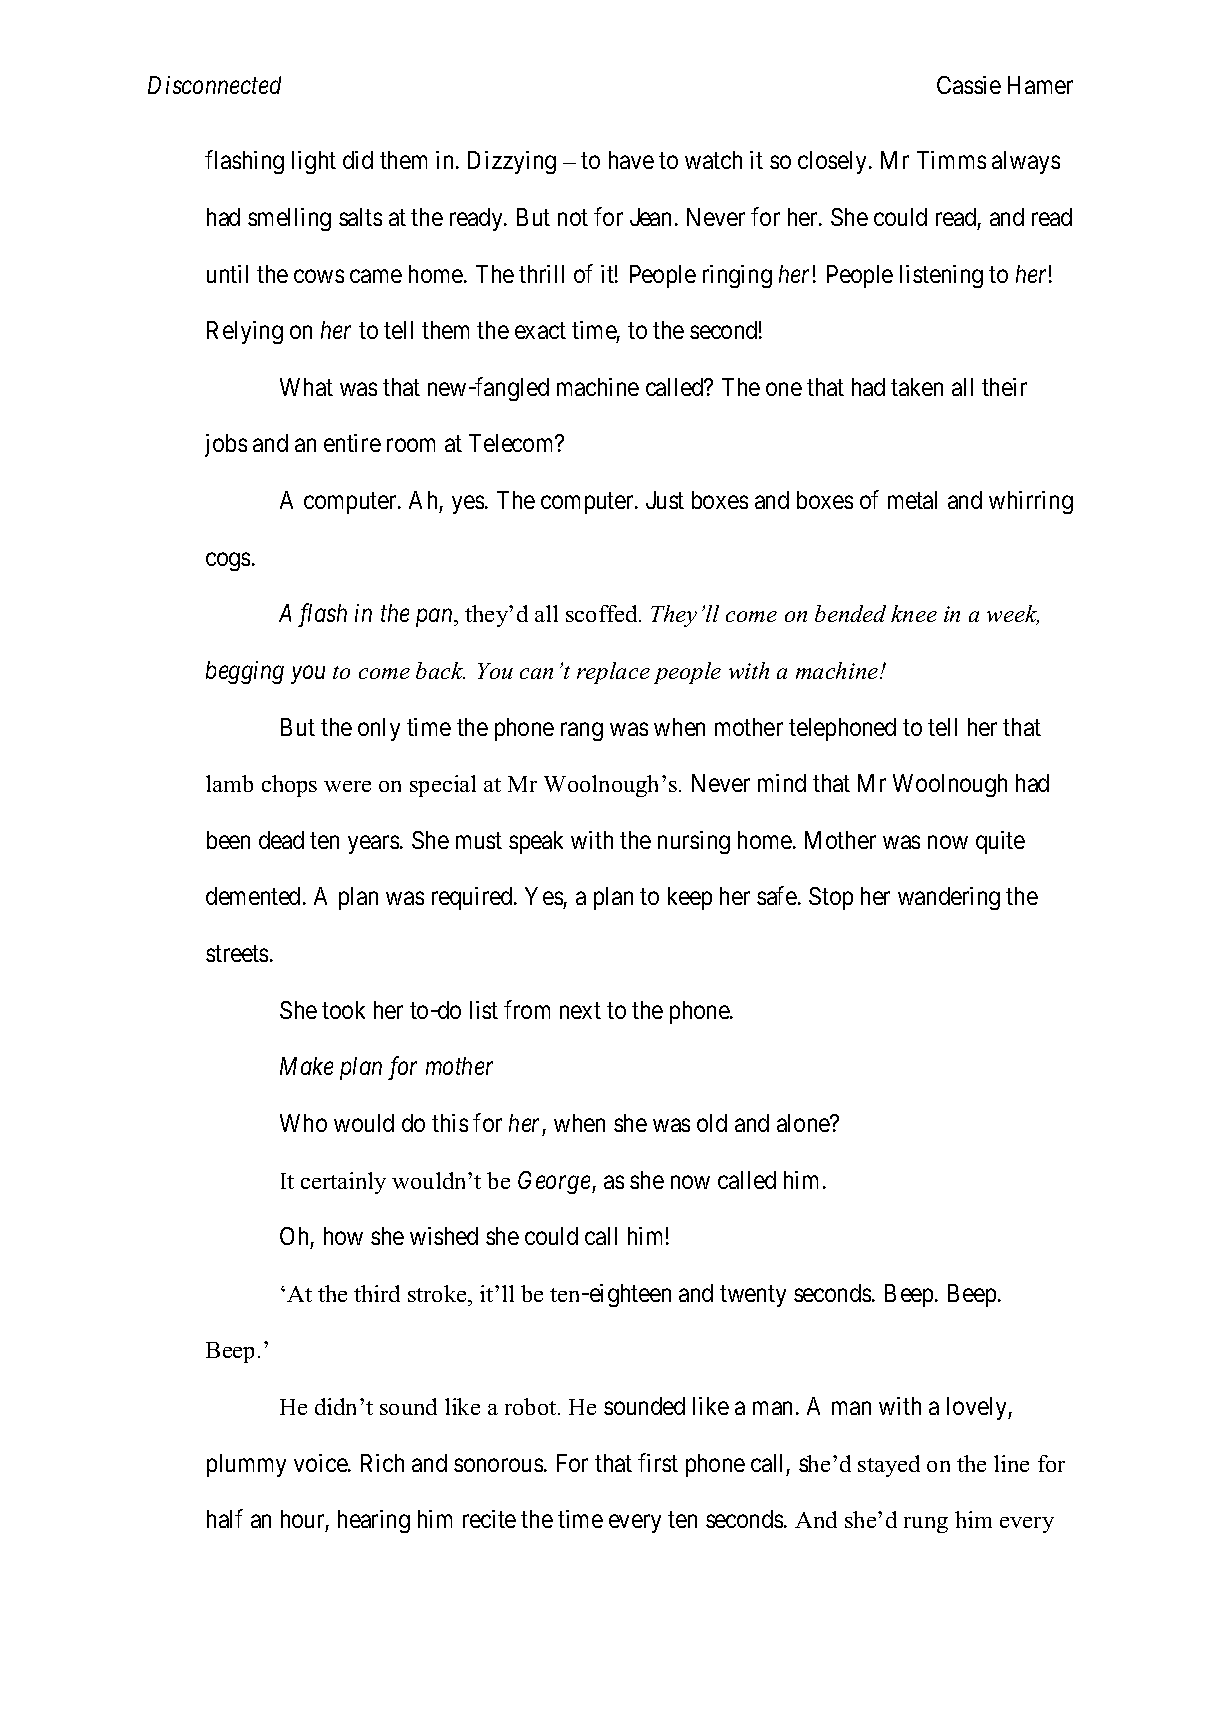  What do you see at coordinates (631, 160) in the screenshot?
I see `have` at bounding box center [631, 160].
